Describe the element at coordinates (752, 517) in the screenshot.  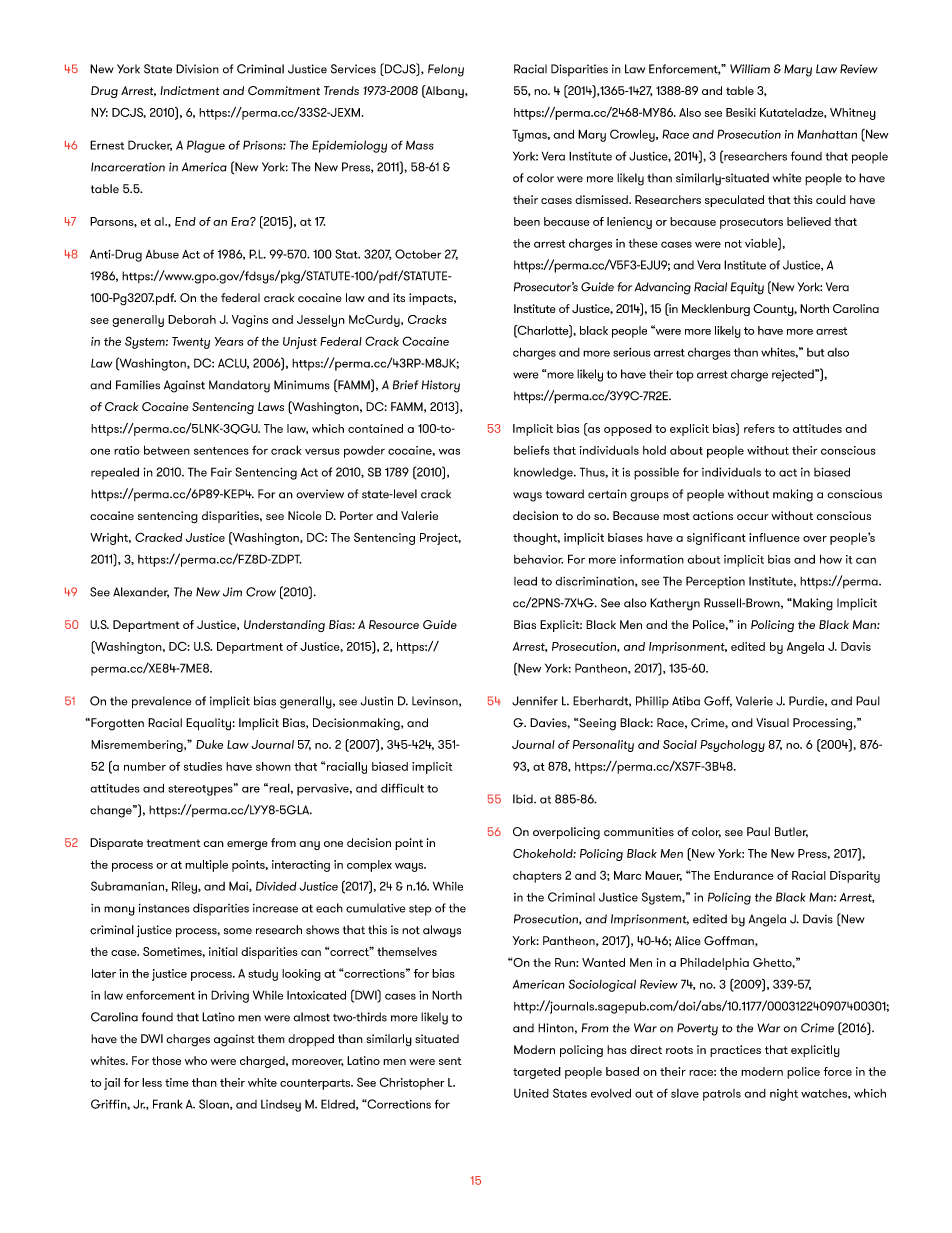
I see `occur` at that location.
